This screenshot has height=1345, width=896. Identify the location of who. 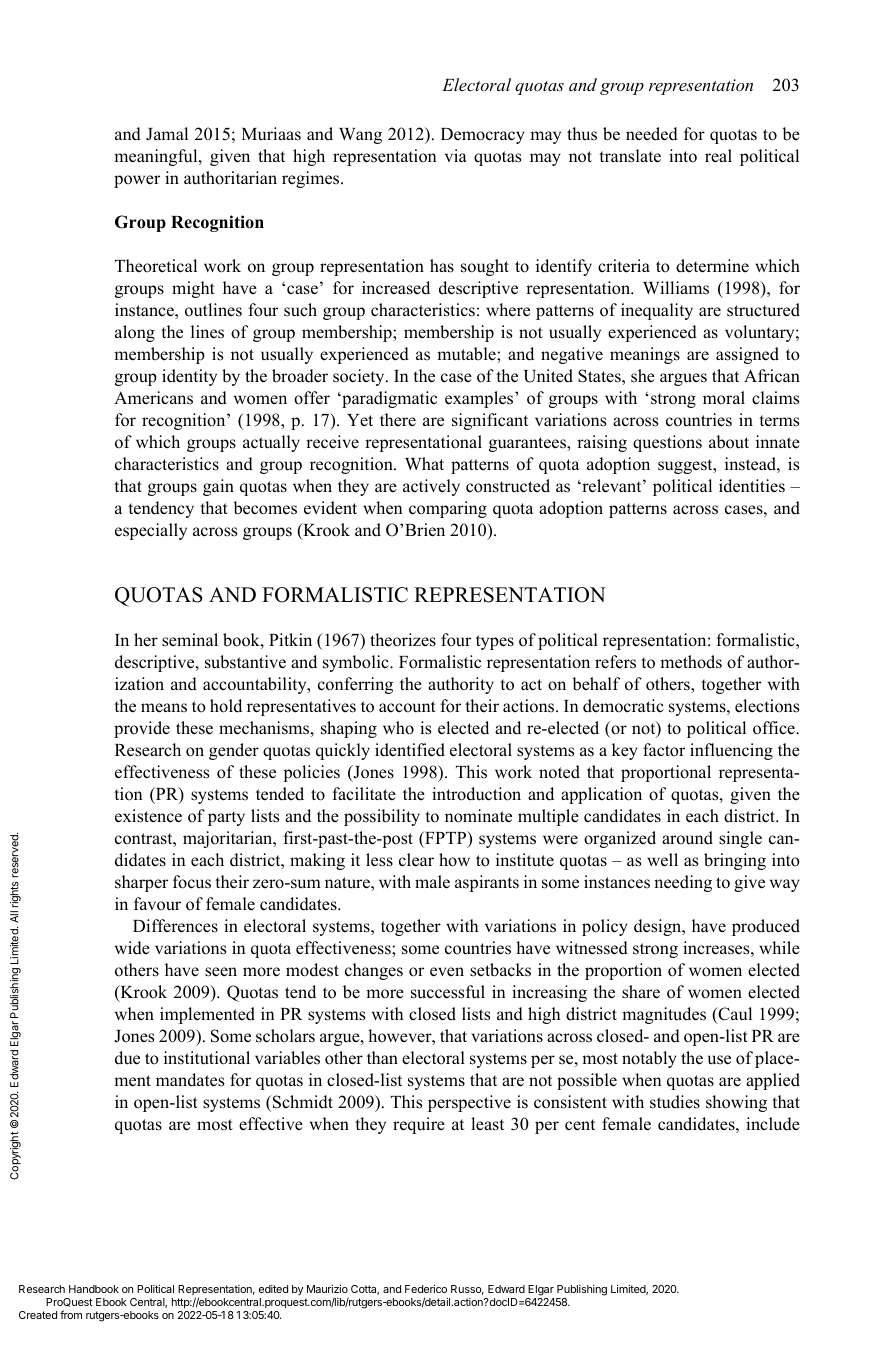
(398, 728).
